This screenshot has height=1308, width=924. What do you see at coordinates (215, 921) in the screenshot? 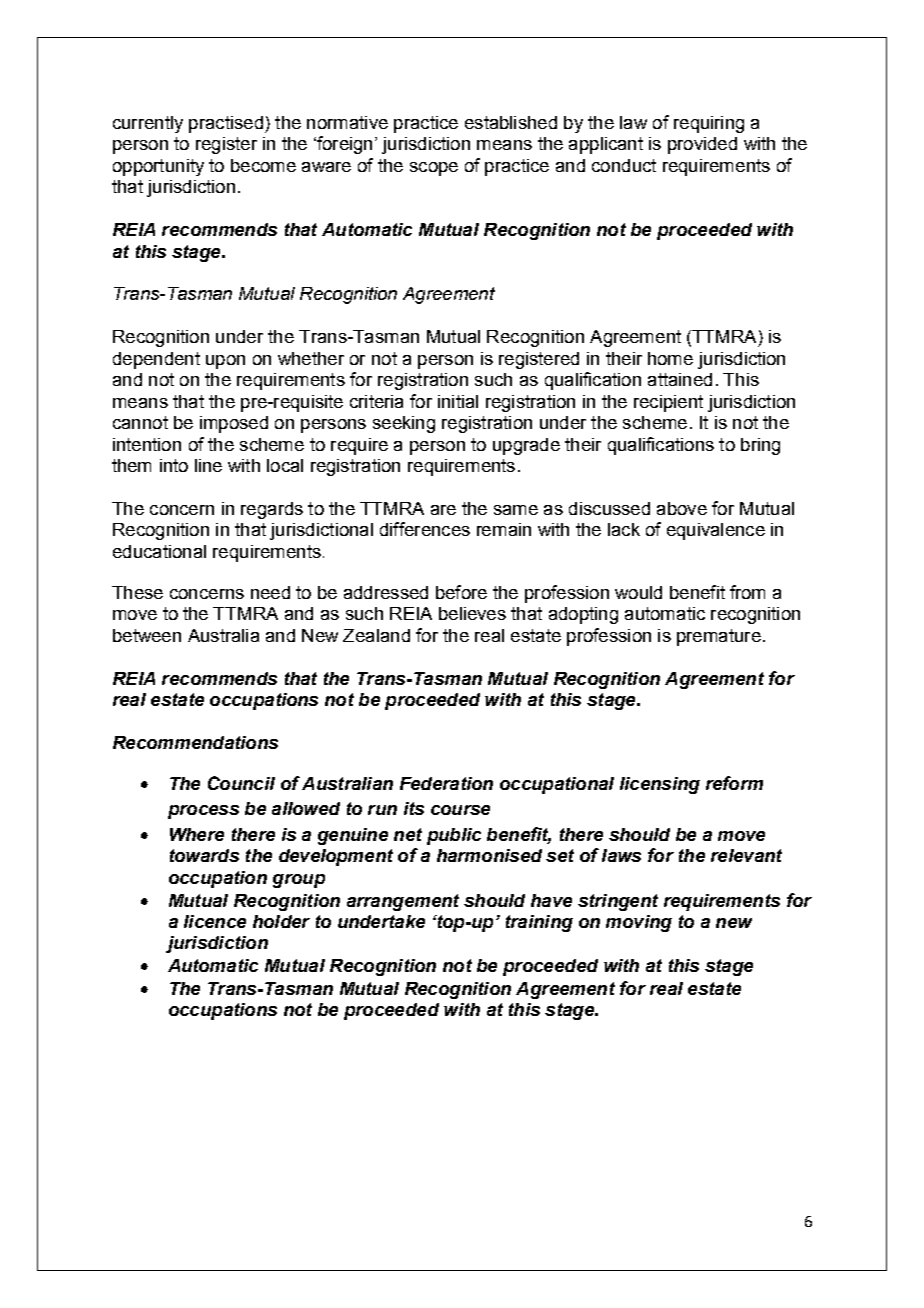
I see `licence` at bounding box center [215, 921].
